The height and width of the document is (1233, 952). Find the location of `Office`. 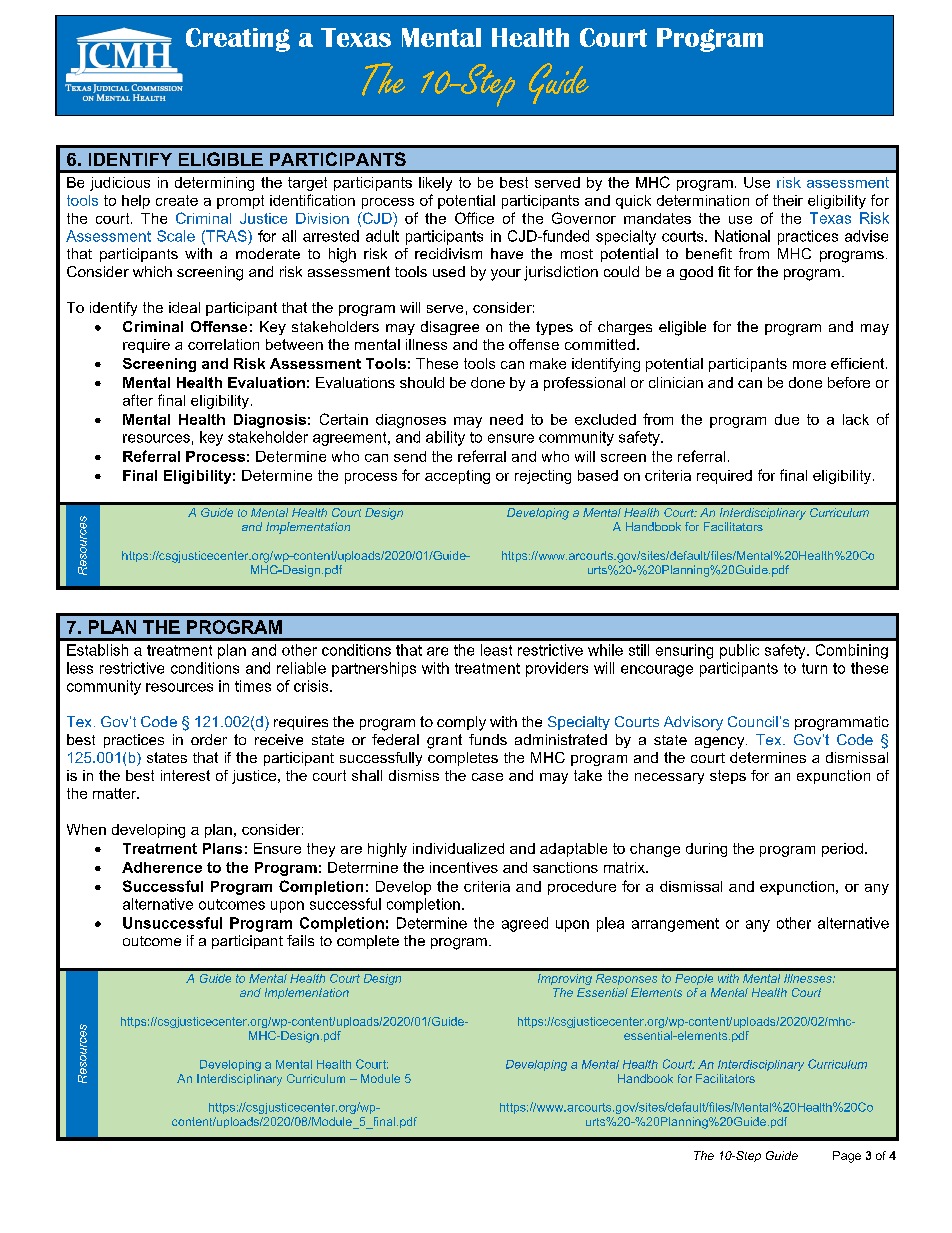

Office is located at coordinates (474, 218).
